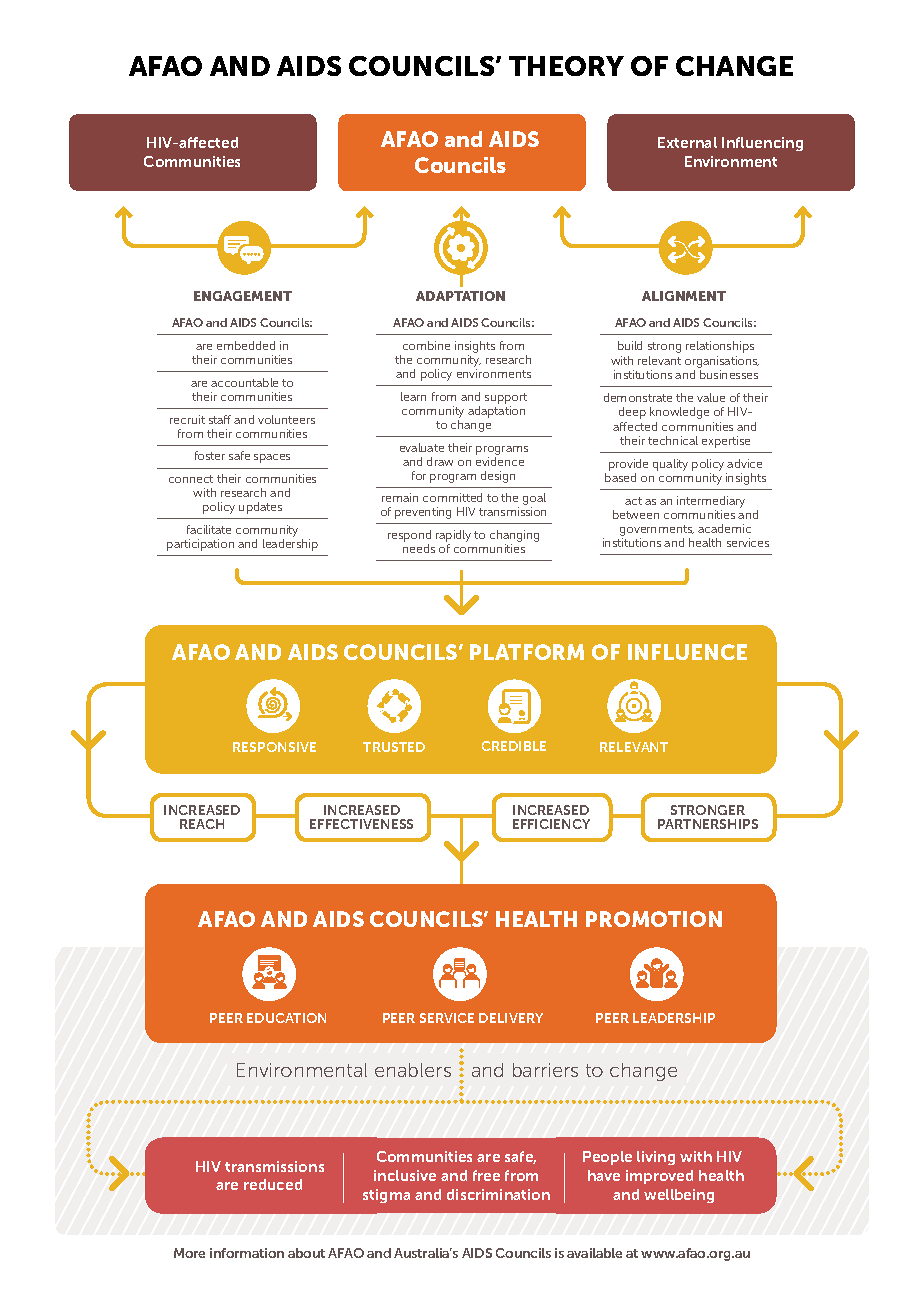 This screenshot has height=1308, width=924. What do you see at coordinates (566, 66) in the screenshot?
I see `THEORY` at bounding box center [566, 66].
